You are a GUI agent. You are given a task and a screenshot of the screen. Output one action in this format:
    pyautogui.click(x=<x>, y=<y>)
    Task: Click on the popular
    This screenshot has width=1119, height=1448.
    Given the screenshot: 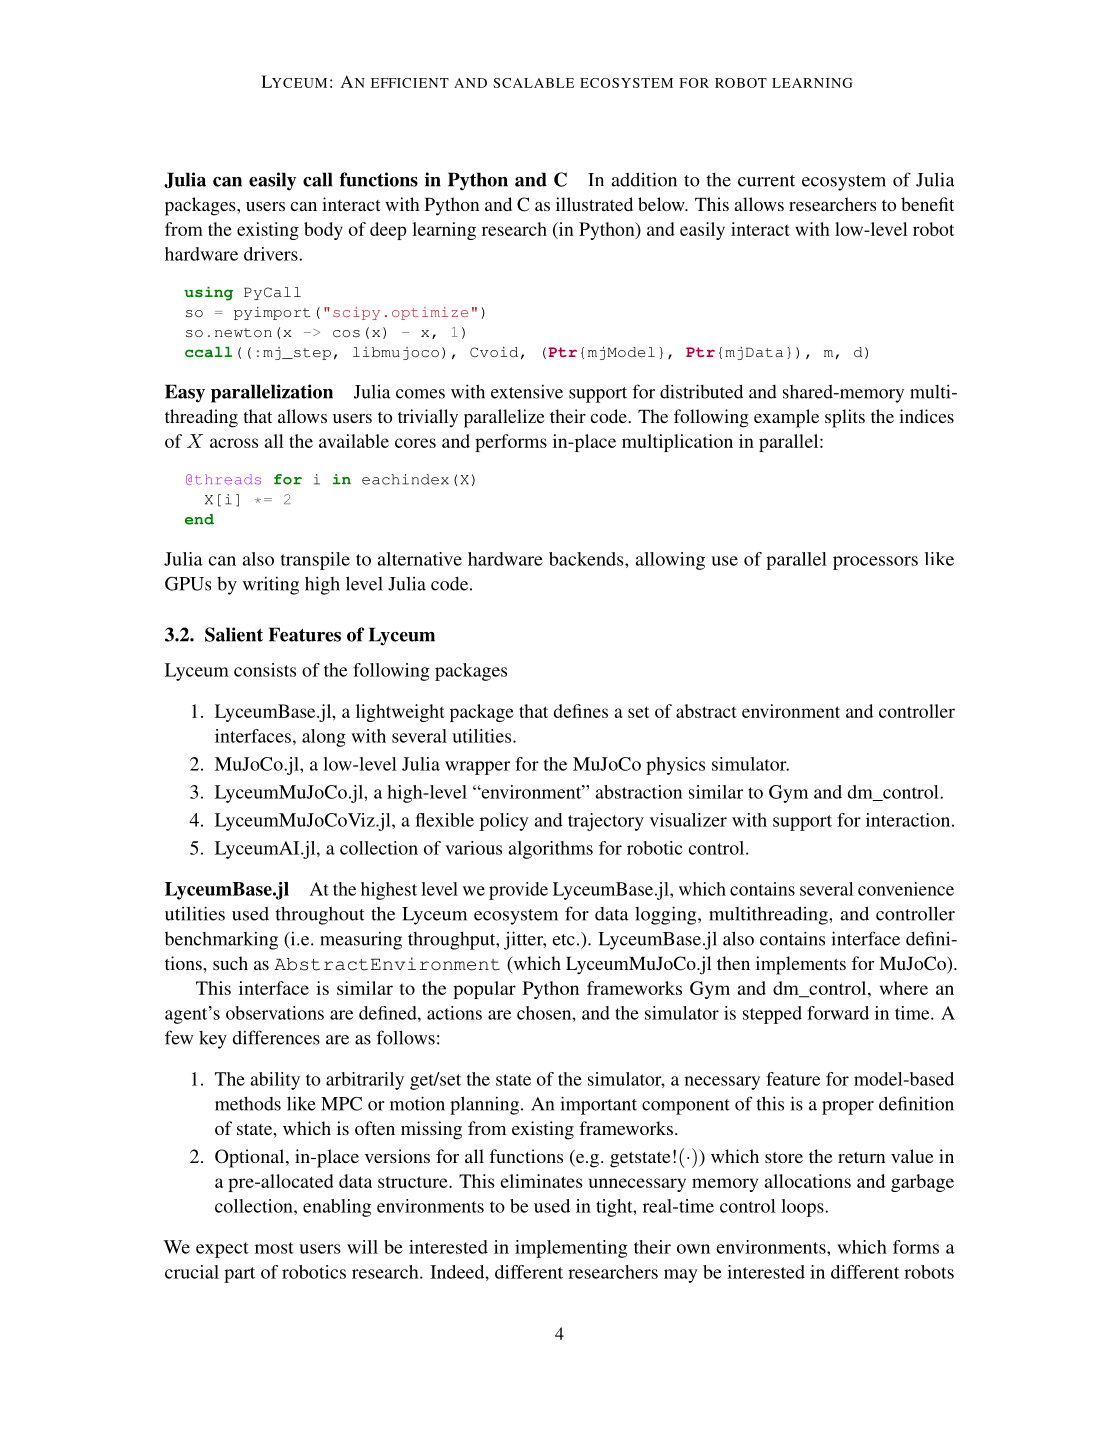 What is the action you would take?
    pyautogui.click(x=484, y=990)
